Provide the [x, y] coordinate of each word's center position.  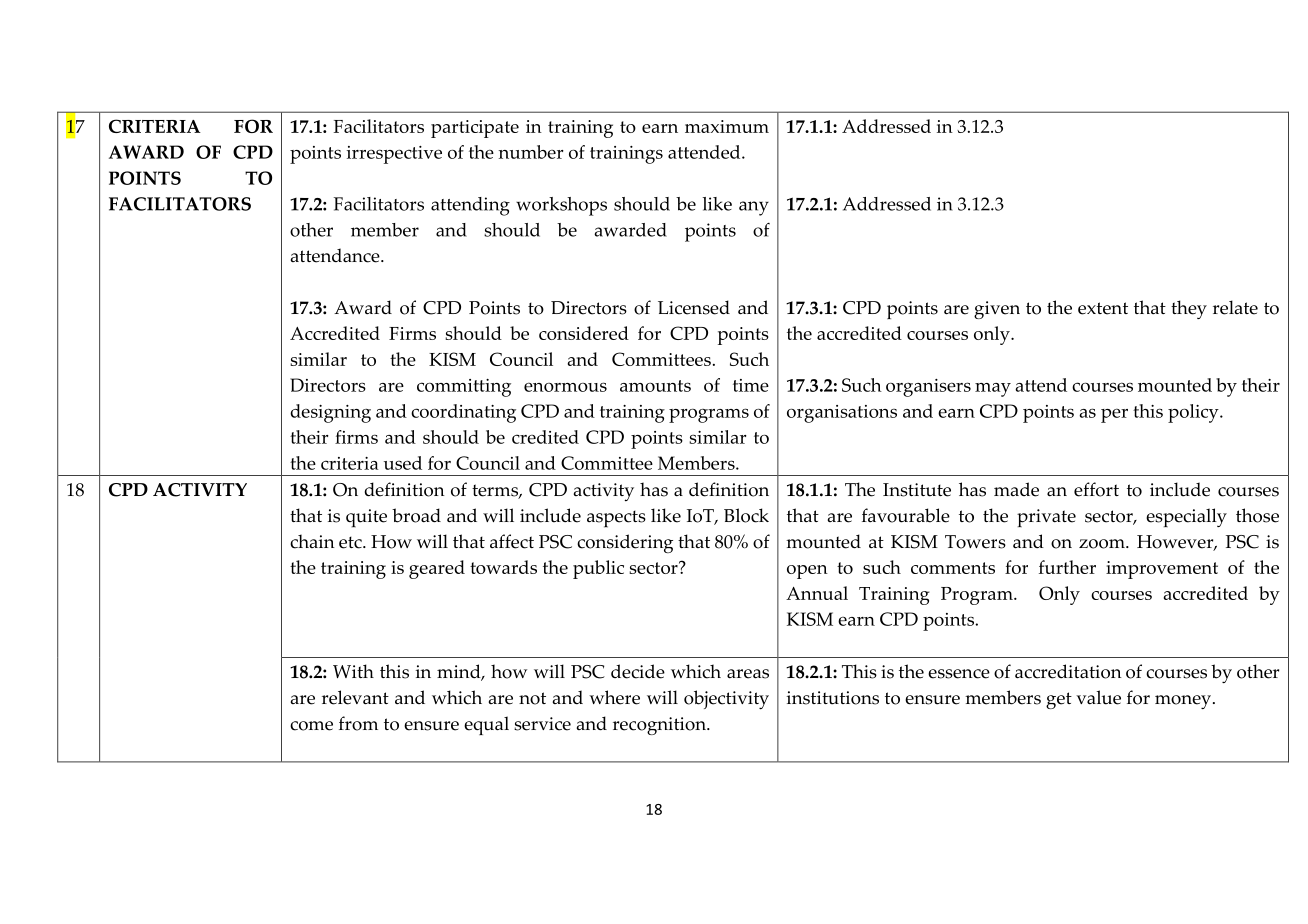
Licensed [694, 307]
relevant [355, 697]
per [1114, 415]
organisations [842, 414]
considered [584, 333]
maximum [727, 126]
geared [437, 569]
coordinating [463, 413]
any [754, 208]
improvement [1162, 570]
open [807, 572]
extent [1103, 308]
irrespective [394, 155]
